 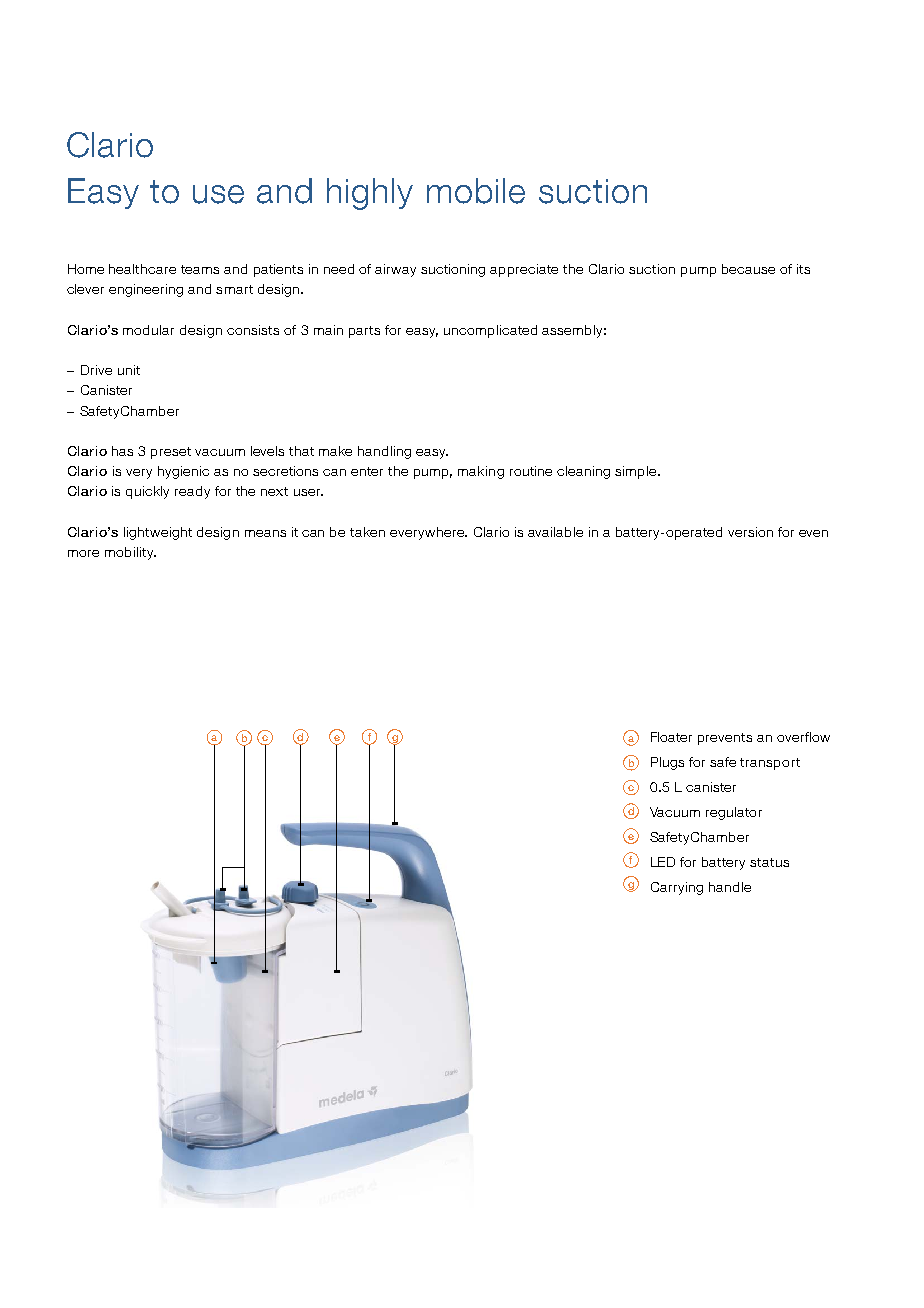 I want to click on taken, so click(x=367, y=532).
